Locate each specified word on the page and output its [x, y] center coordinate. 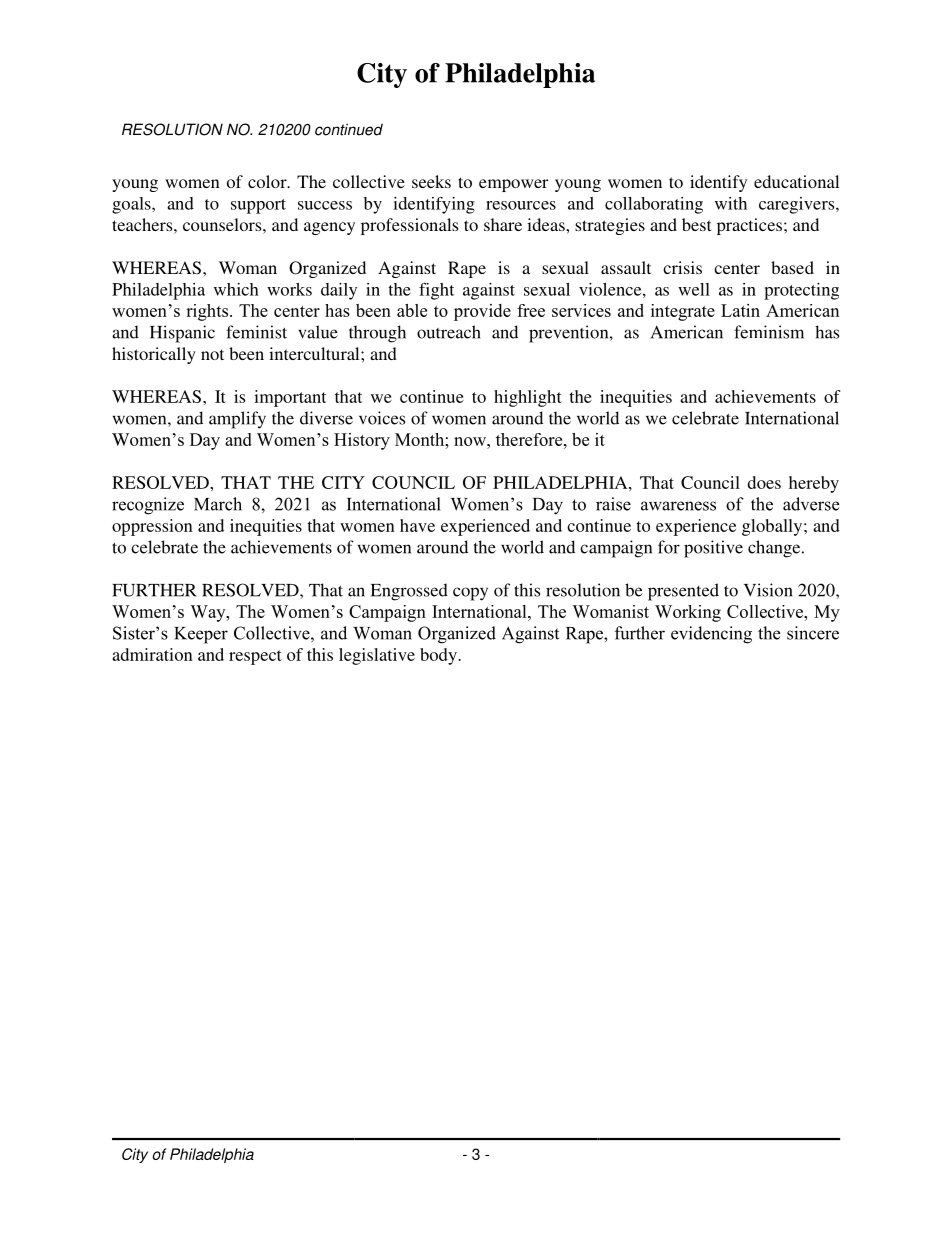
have [417, 525]
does [764, 482]
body [439, 656]
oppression [152, 527]
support [258, 206]
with [731, 203]
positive [713, 549]
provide [482, 312]
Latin [740, 310]
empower [513, 185]
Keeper [201, 635]
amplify [237, 420]
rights [207, 312]
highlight [528, 398]
